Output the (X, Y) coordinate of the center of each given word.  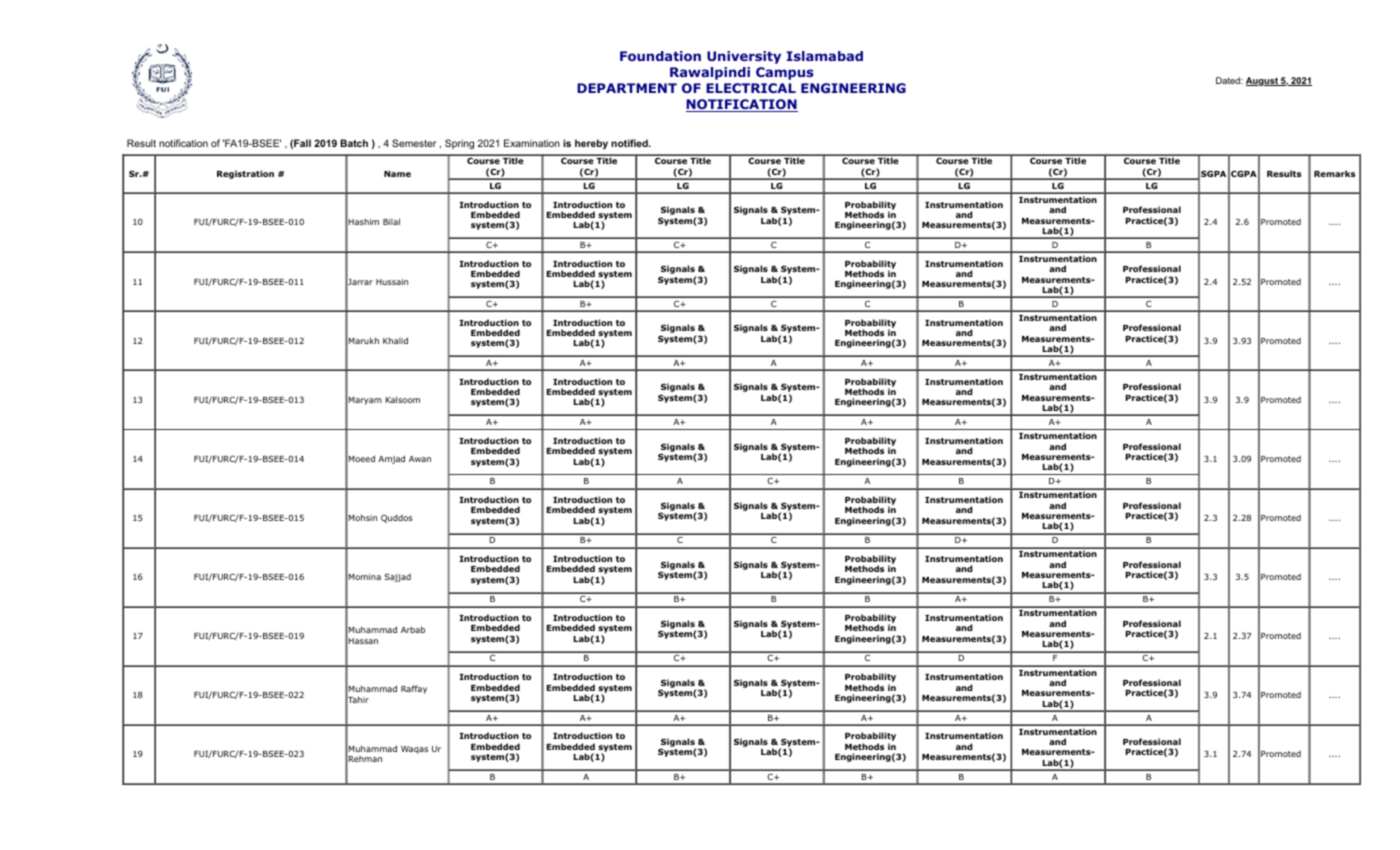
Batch (354, 143)
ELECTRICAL (751, 88)
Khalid (395, 340)
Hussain (392, 282)
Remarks (1334, 173)
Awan (420, 459)
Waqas (414, 750)
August (1263, 81)
